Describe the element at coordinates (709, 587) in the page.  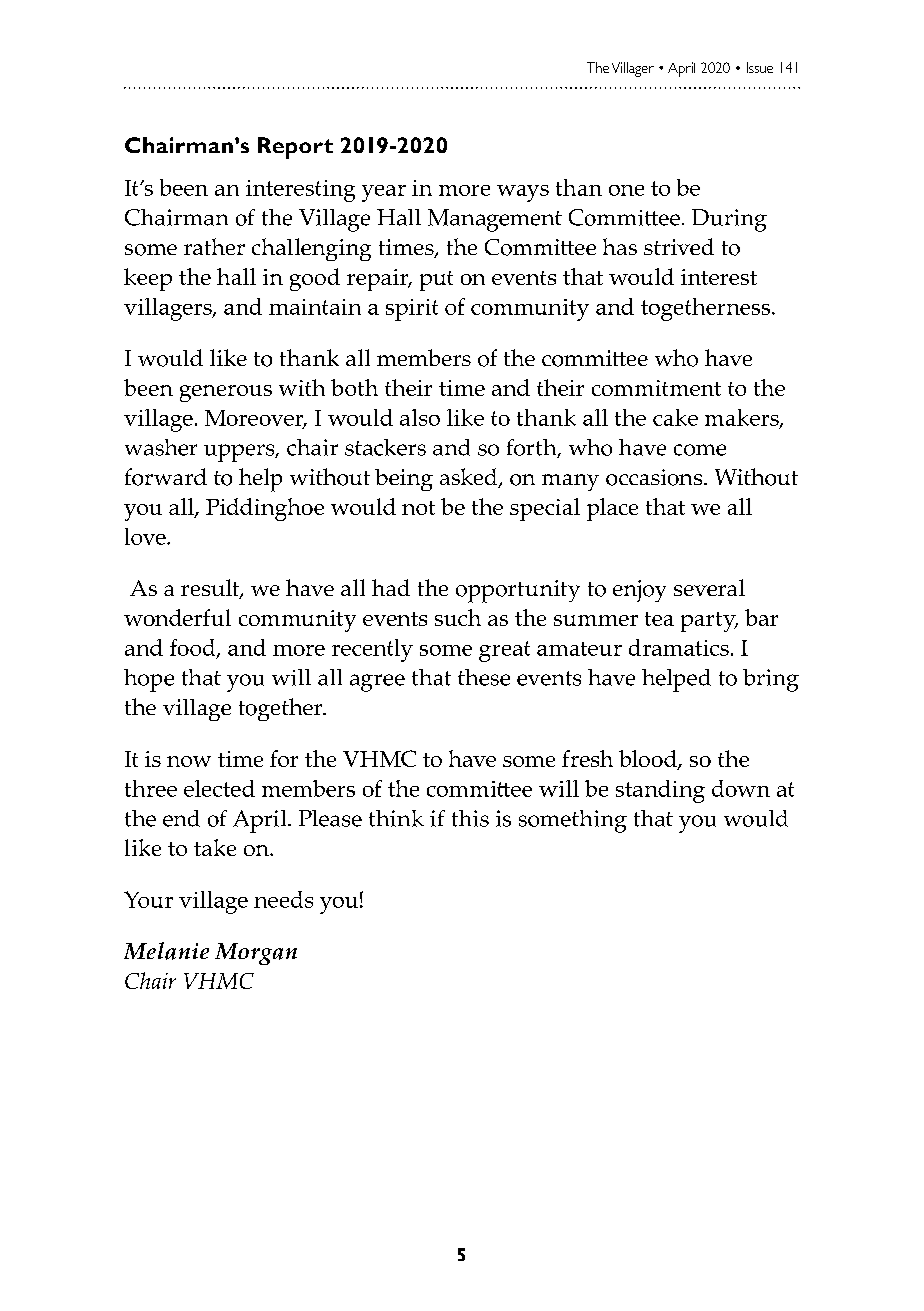
I see `several` at that location.
